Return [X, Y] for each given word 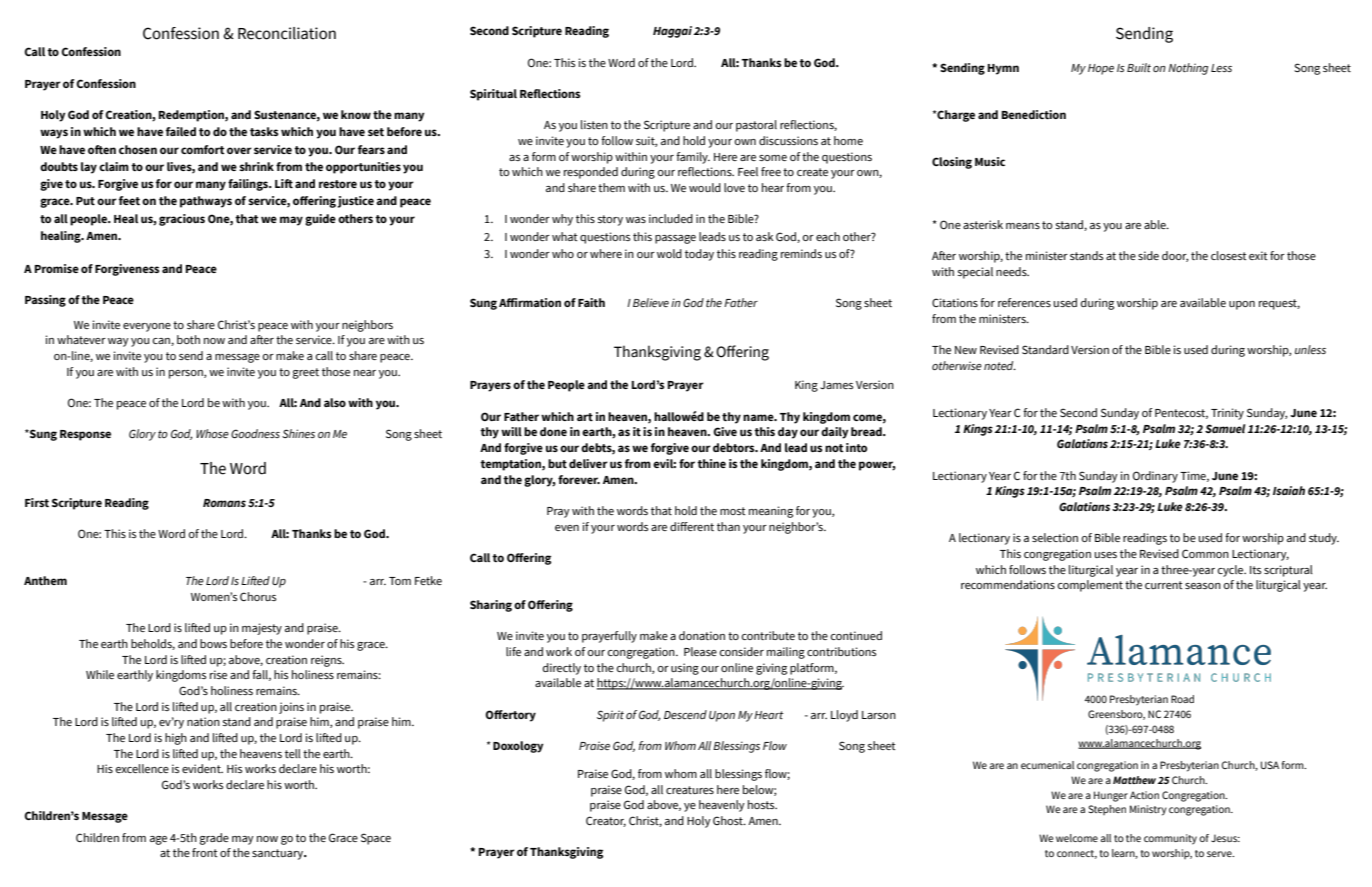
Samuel [1225, 428]
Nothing [1188, 69]
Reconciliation [287, 33]
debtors [735, 447]
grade [214, 839]
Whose [212, 433]
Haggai [672, 32]
